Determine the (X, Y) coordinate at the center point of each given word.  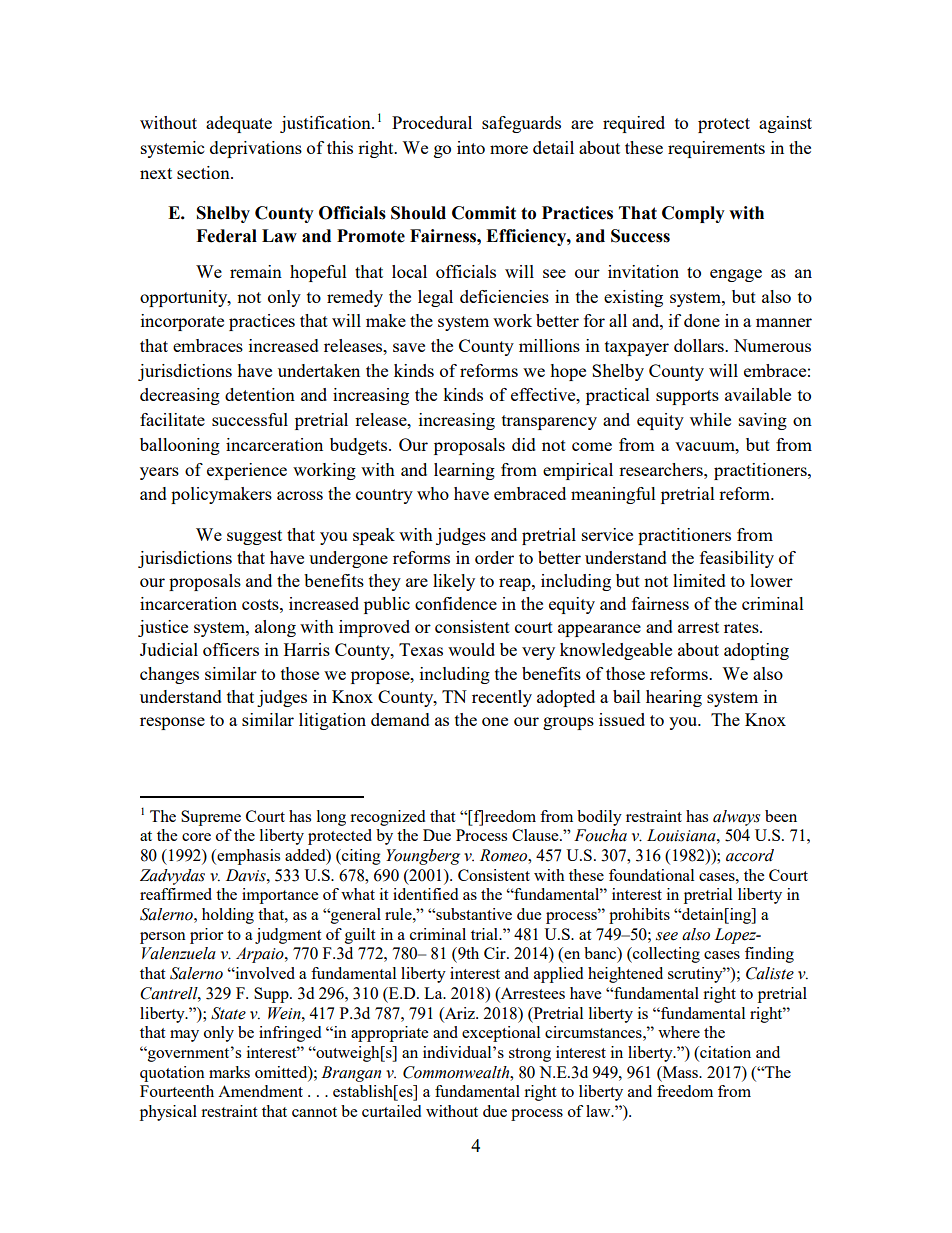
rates (742, 627)
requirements (716, 149)
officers (231, 649)
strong (530, 1055)
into (471, 147)
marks (229, 1072)
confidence (456, 603)
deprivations (256, 149)
